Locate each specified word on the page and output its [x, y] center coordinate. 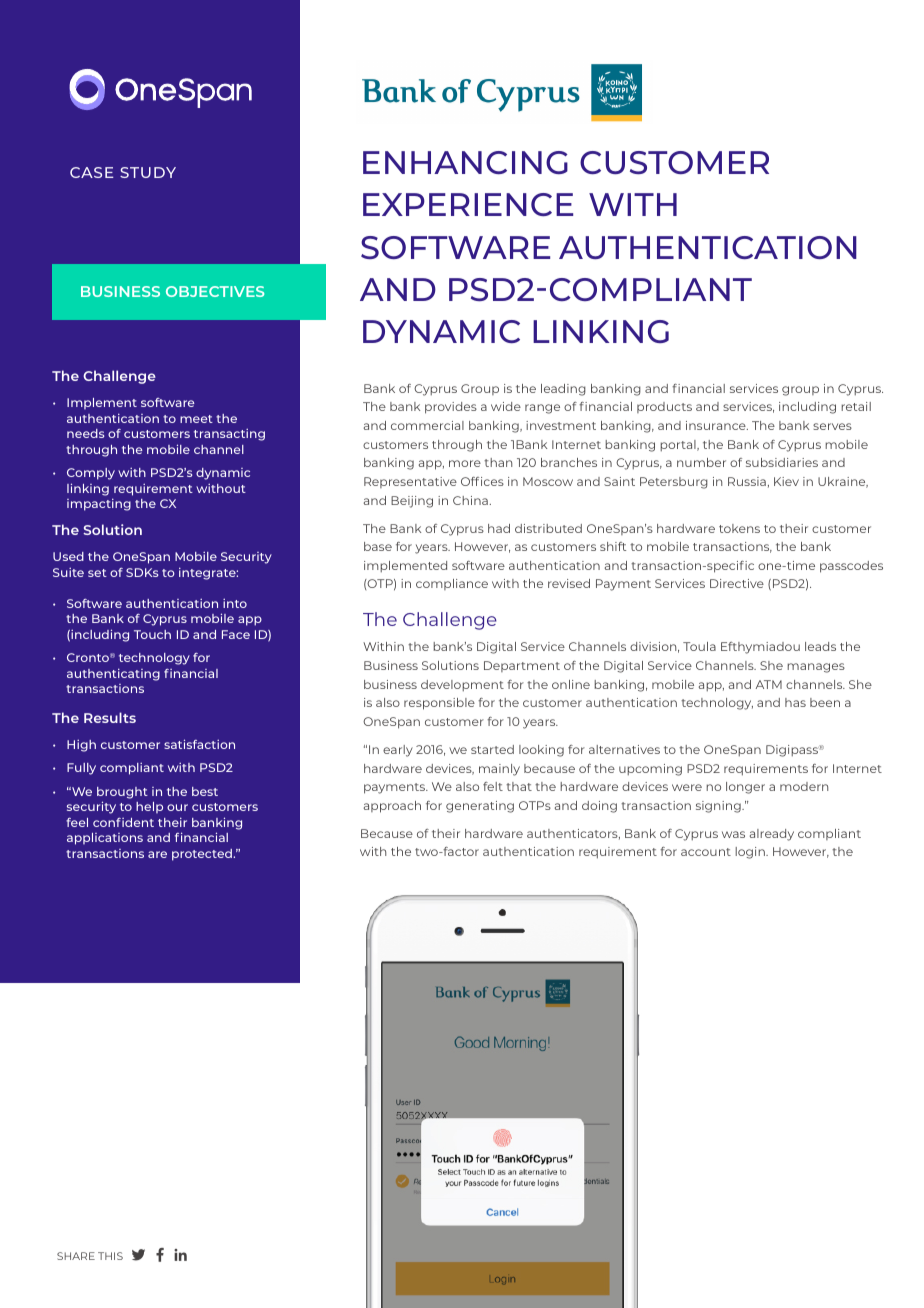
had [499, 528]
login [751, 853]
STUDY [148, 172]
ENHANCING [465, 162]
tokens [739, 528]
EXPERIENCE [468, 204]
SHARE [76, 1256]
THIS [110, 1256]
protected [203, 855]
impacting [99, 504]
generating [480, 807]
